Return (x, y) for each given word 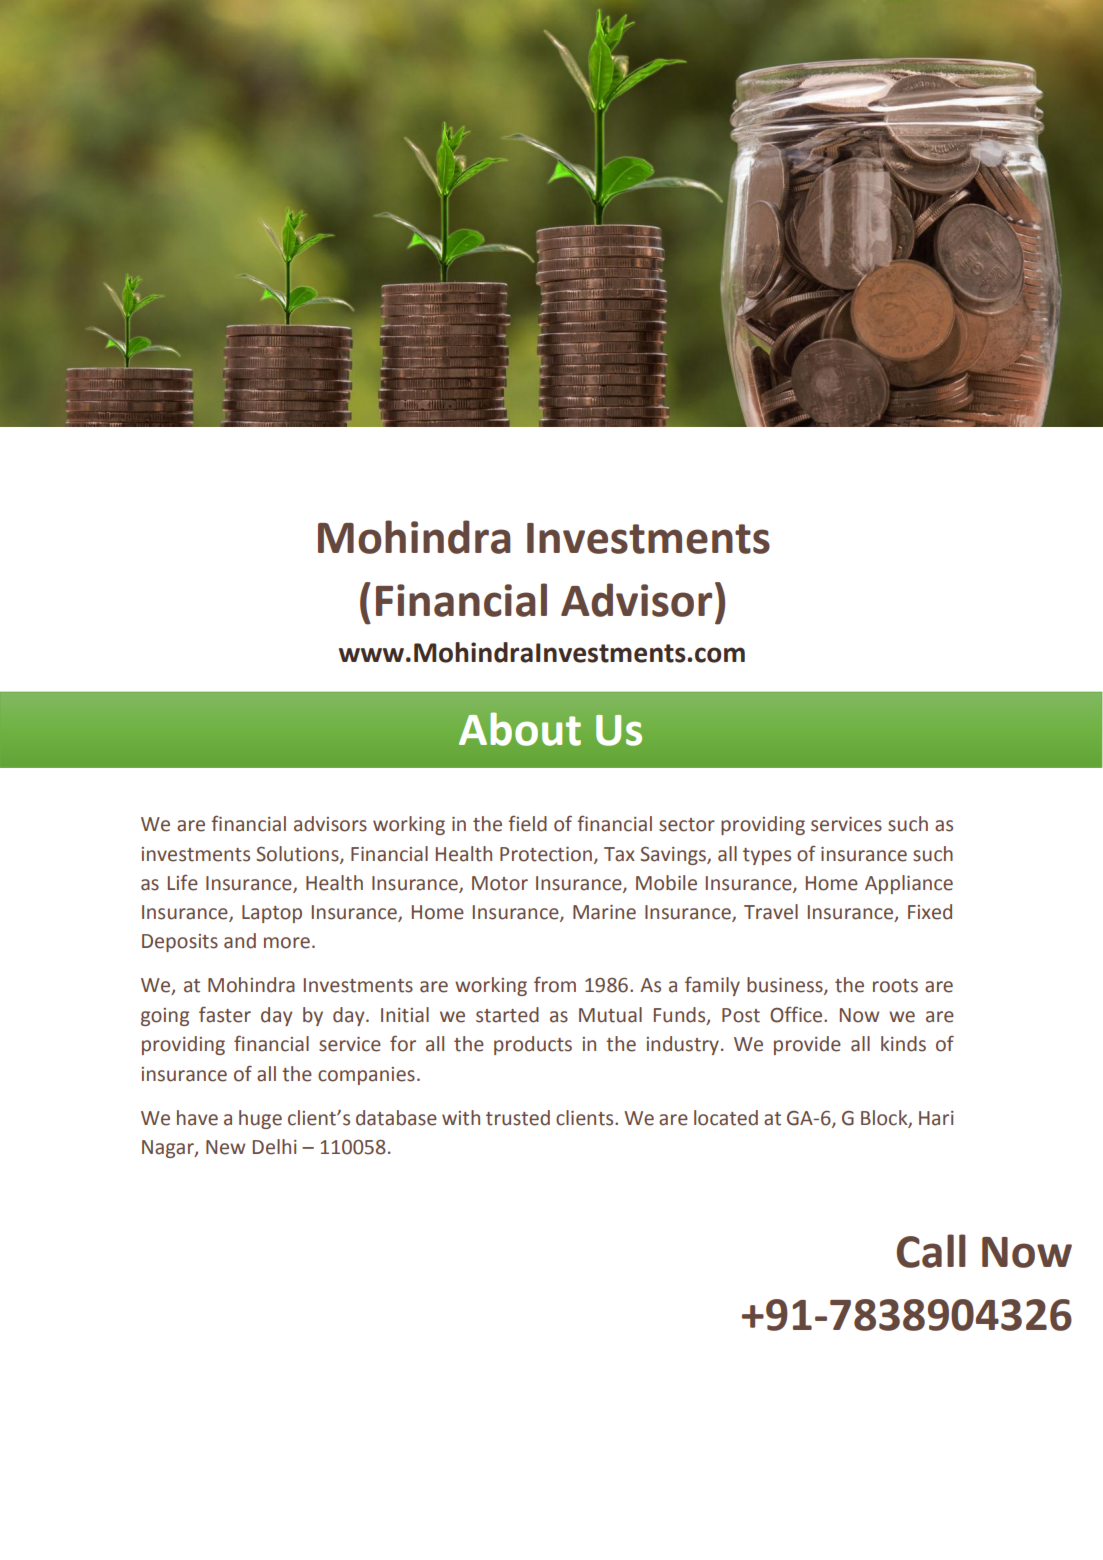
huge (260, 1119)
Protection (546, 854)
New (225, 1147)
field (527, 823)
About (520, 729)
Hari (936, 1118)
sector (687, 825)
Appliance (909, 884)
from (555, 985)
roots (895, 986)
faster (225, 1015)
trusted (518, 1118)
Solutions (298, 854)
